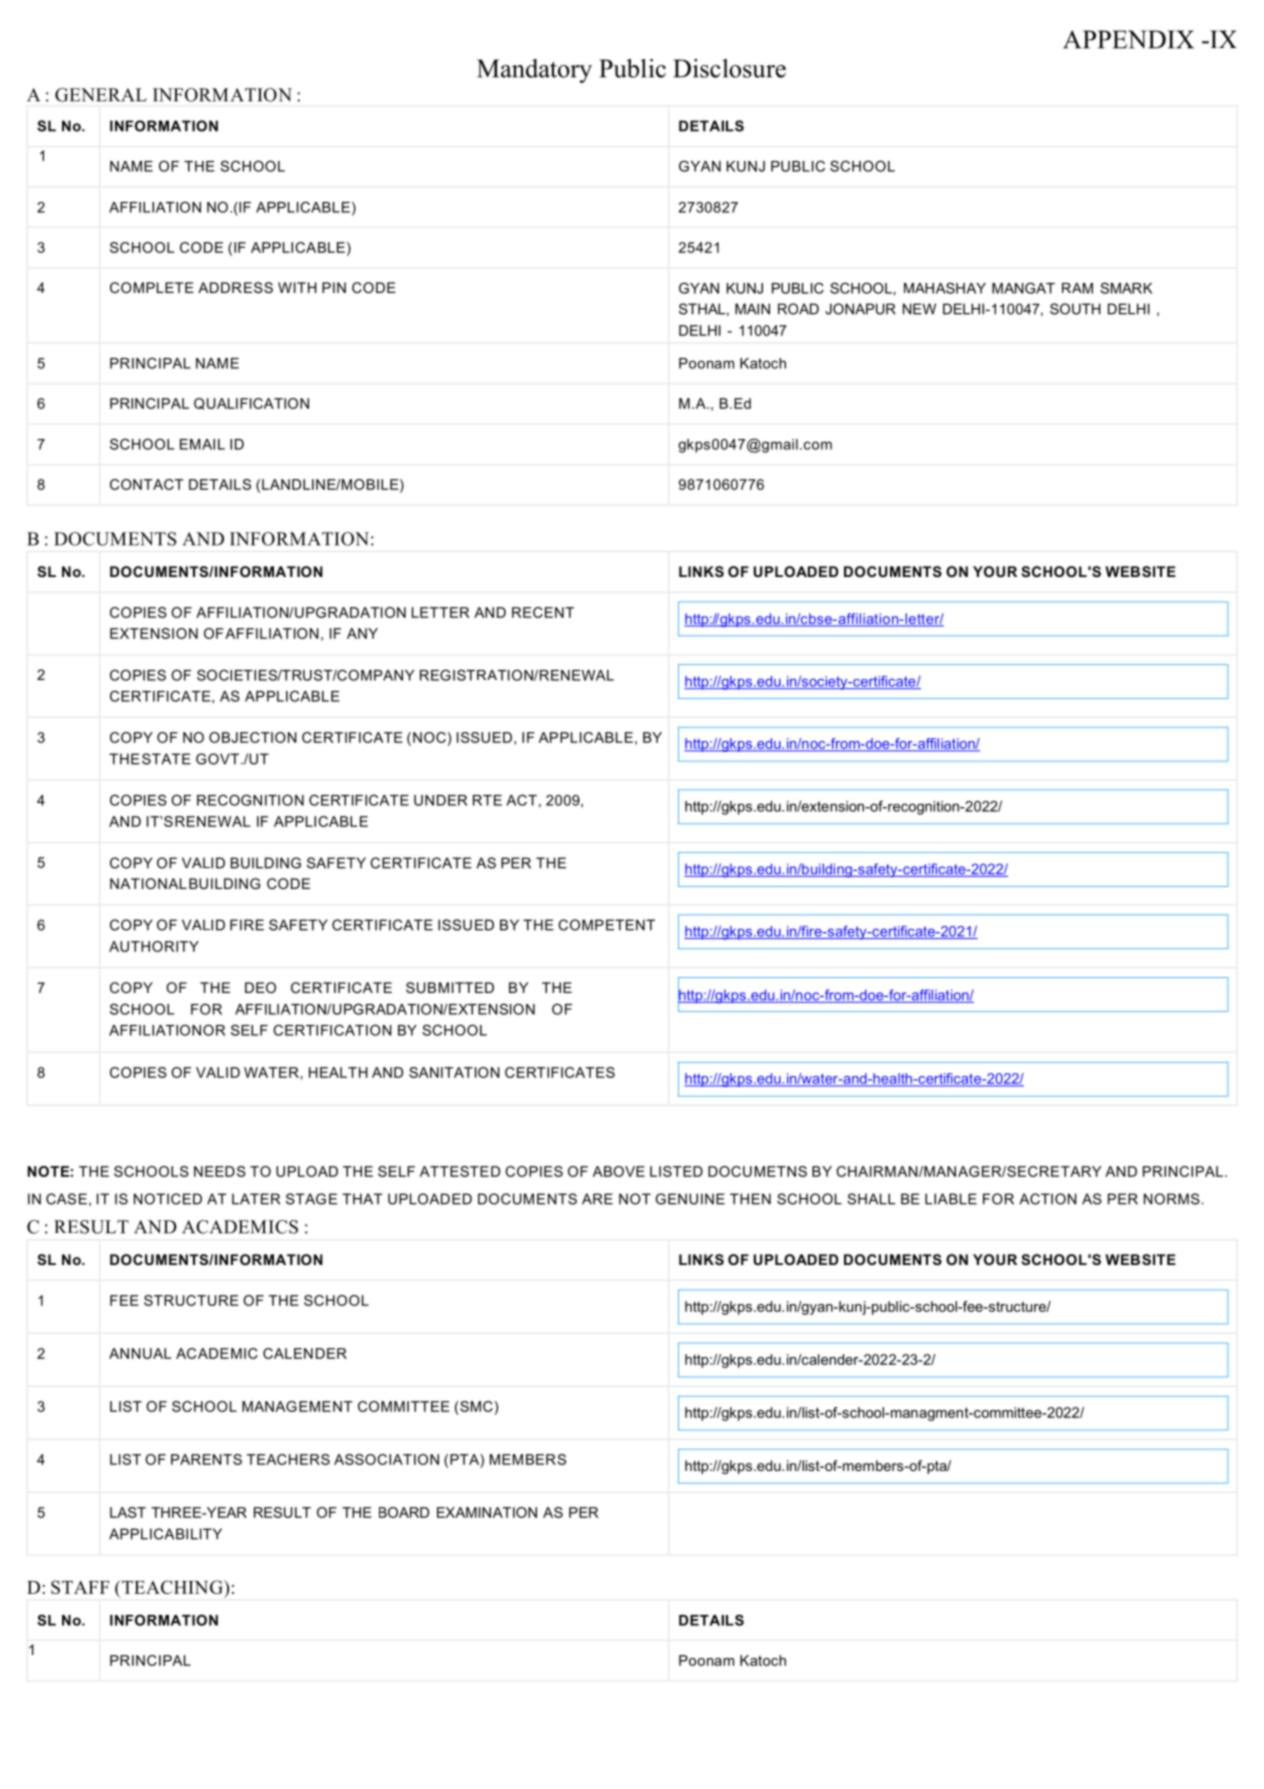 This screenshot has height=1789, width=1264. I want to click on SOUTH, so click(1075, 309).
